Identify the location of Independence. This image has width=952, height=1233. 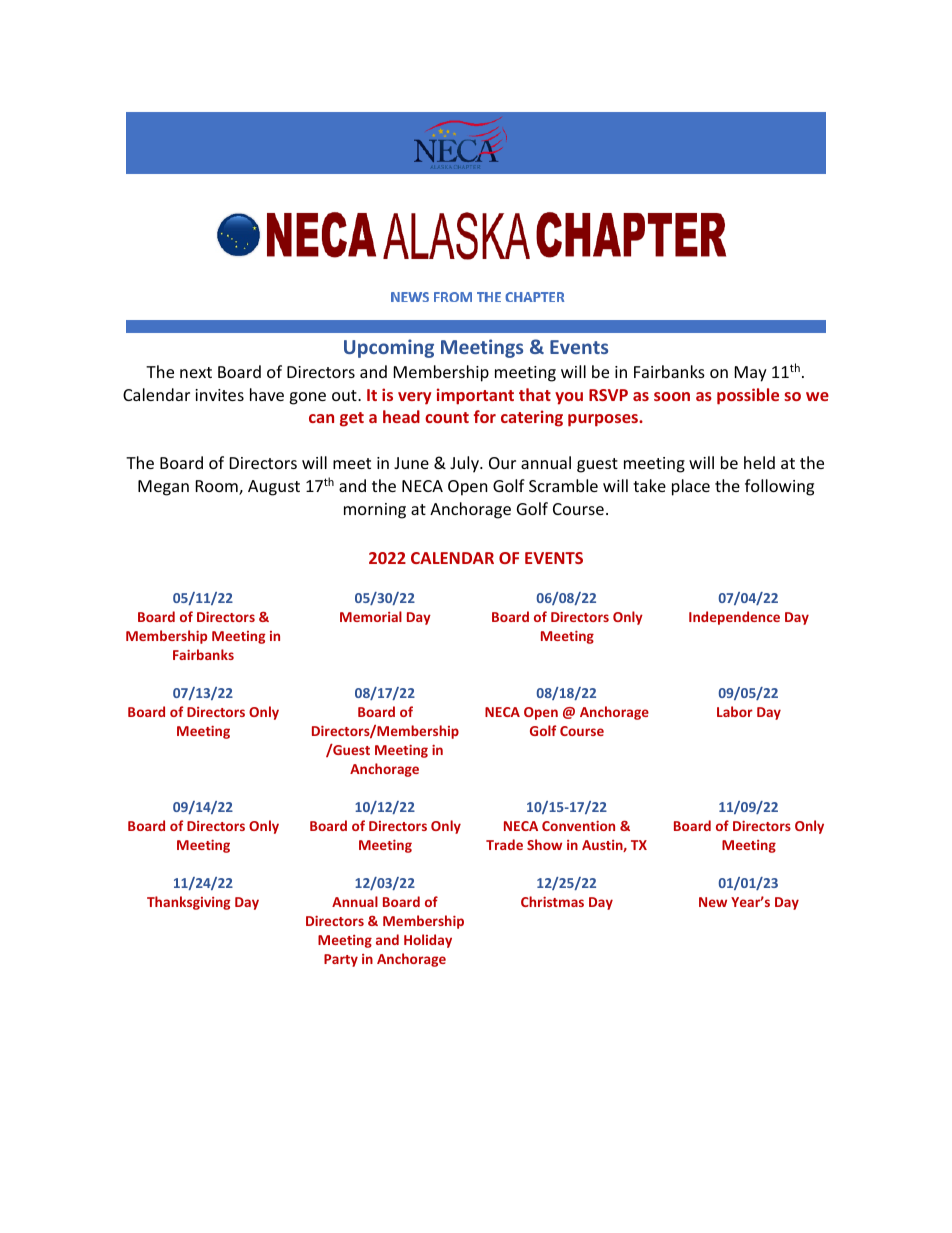
(734, 618).
